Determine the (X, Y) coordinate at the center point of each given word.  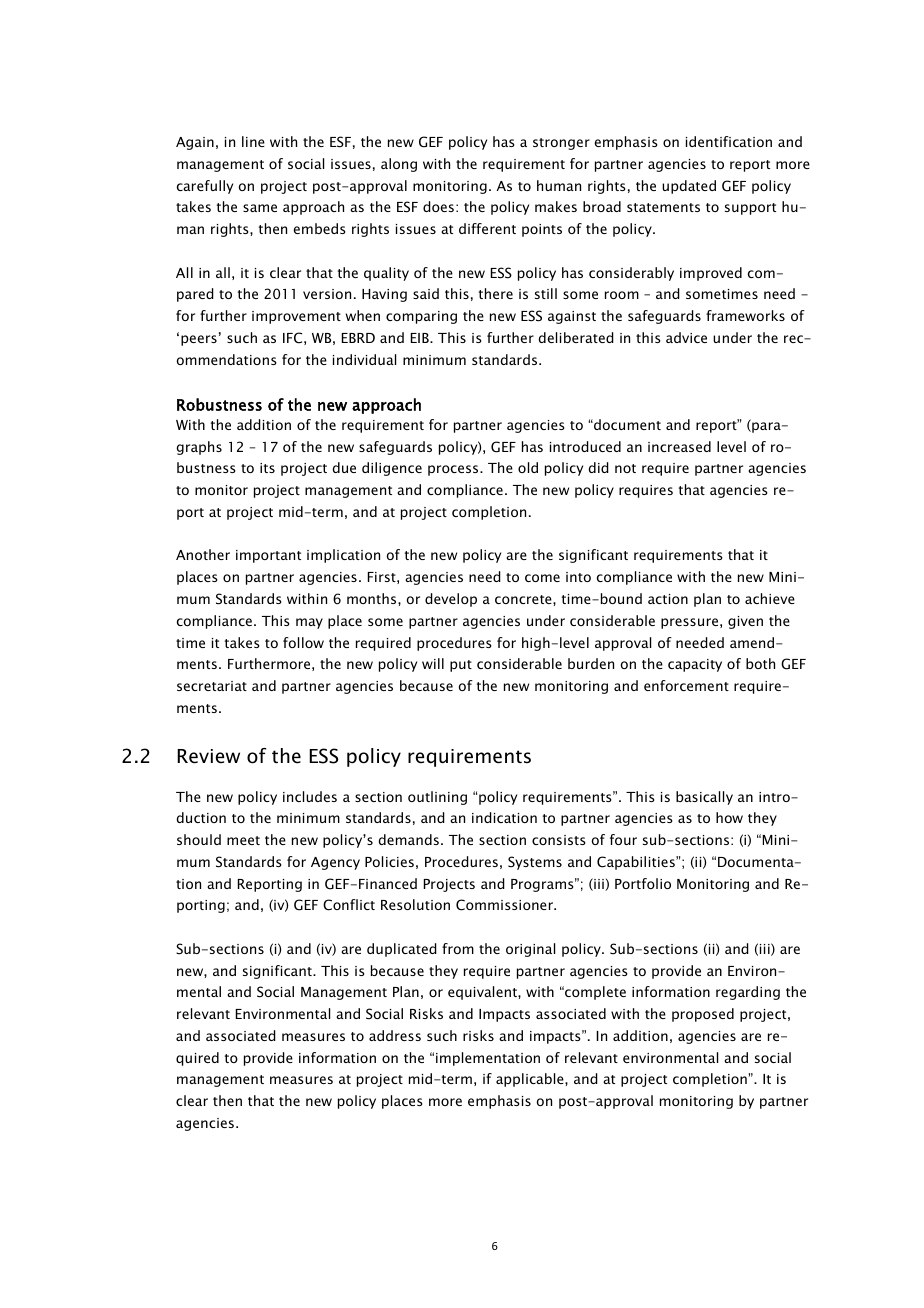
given (745, 622)
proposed (703, 1015)
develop (451, 600)
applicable (531, 1080)
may (309, 623)
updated (689, 187)
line (253, 141)
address (395, 1035)
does (438, 206)
